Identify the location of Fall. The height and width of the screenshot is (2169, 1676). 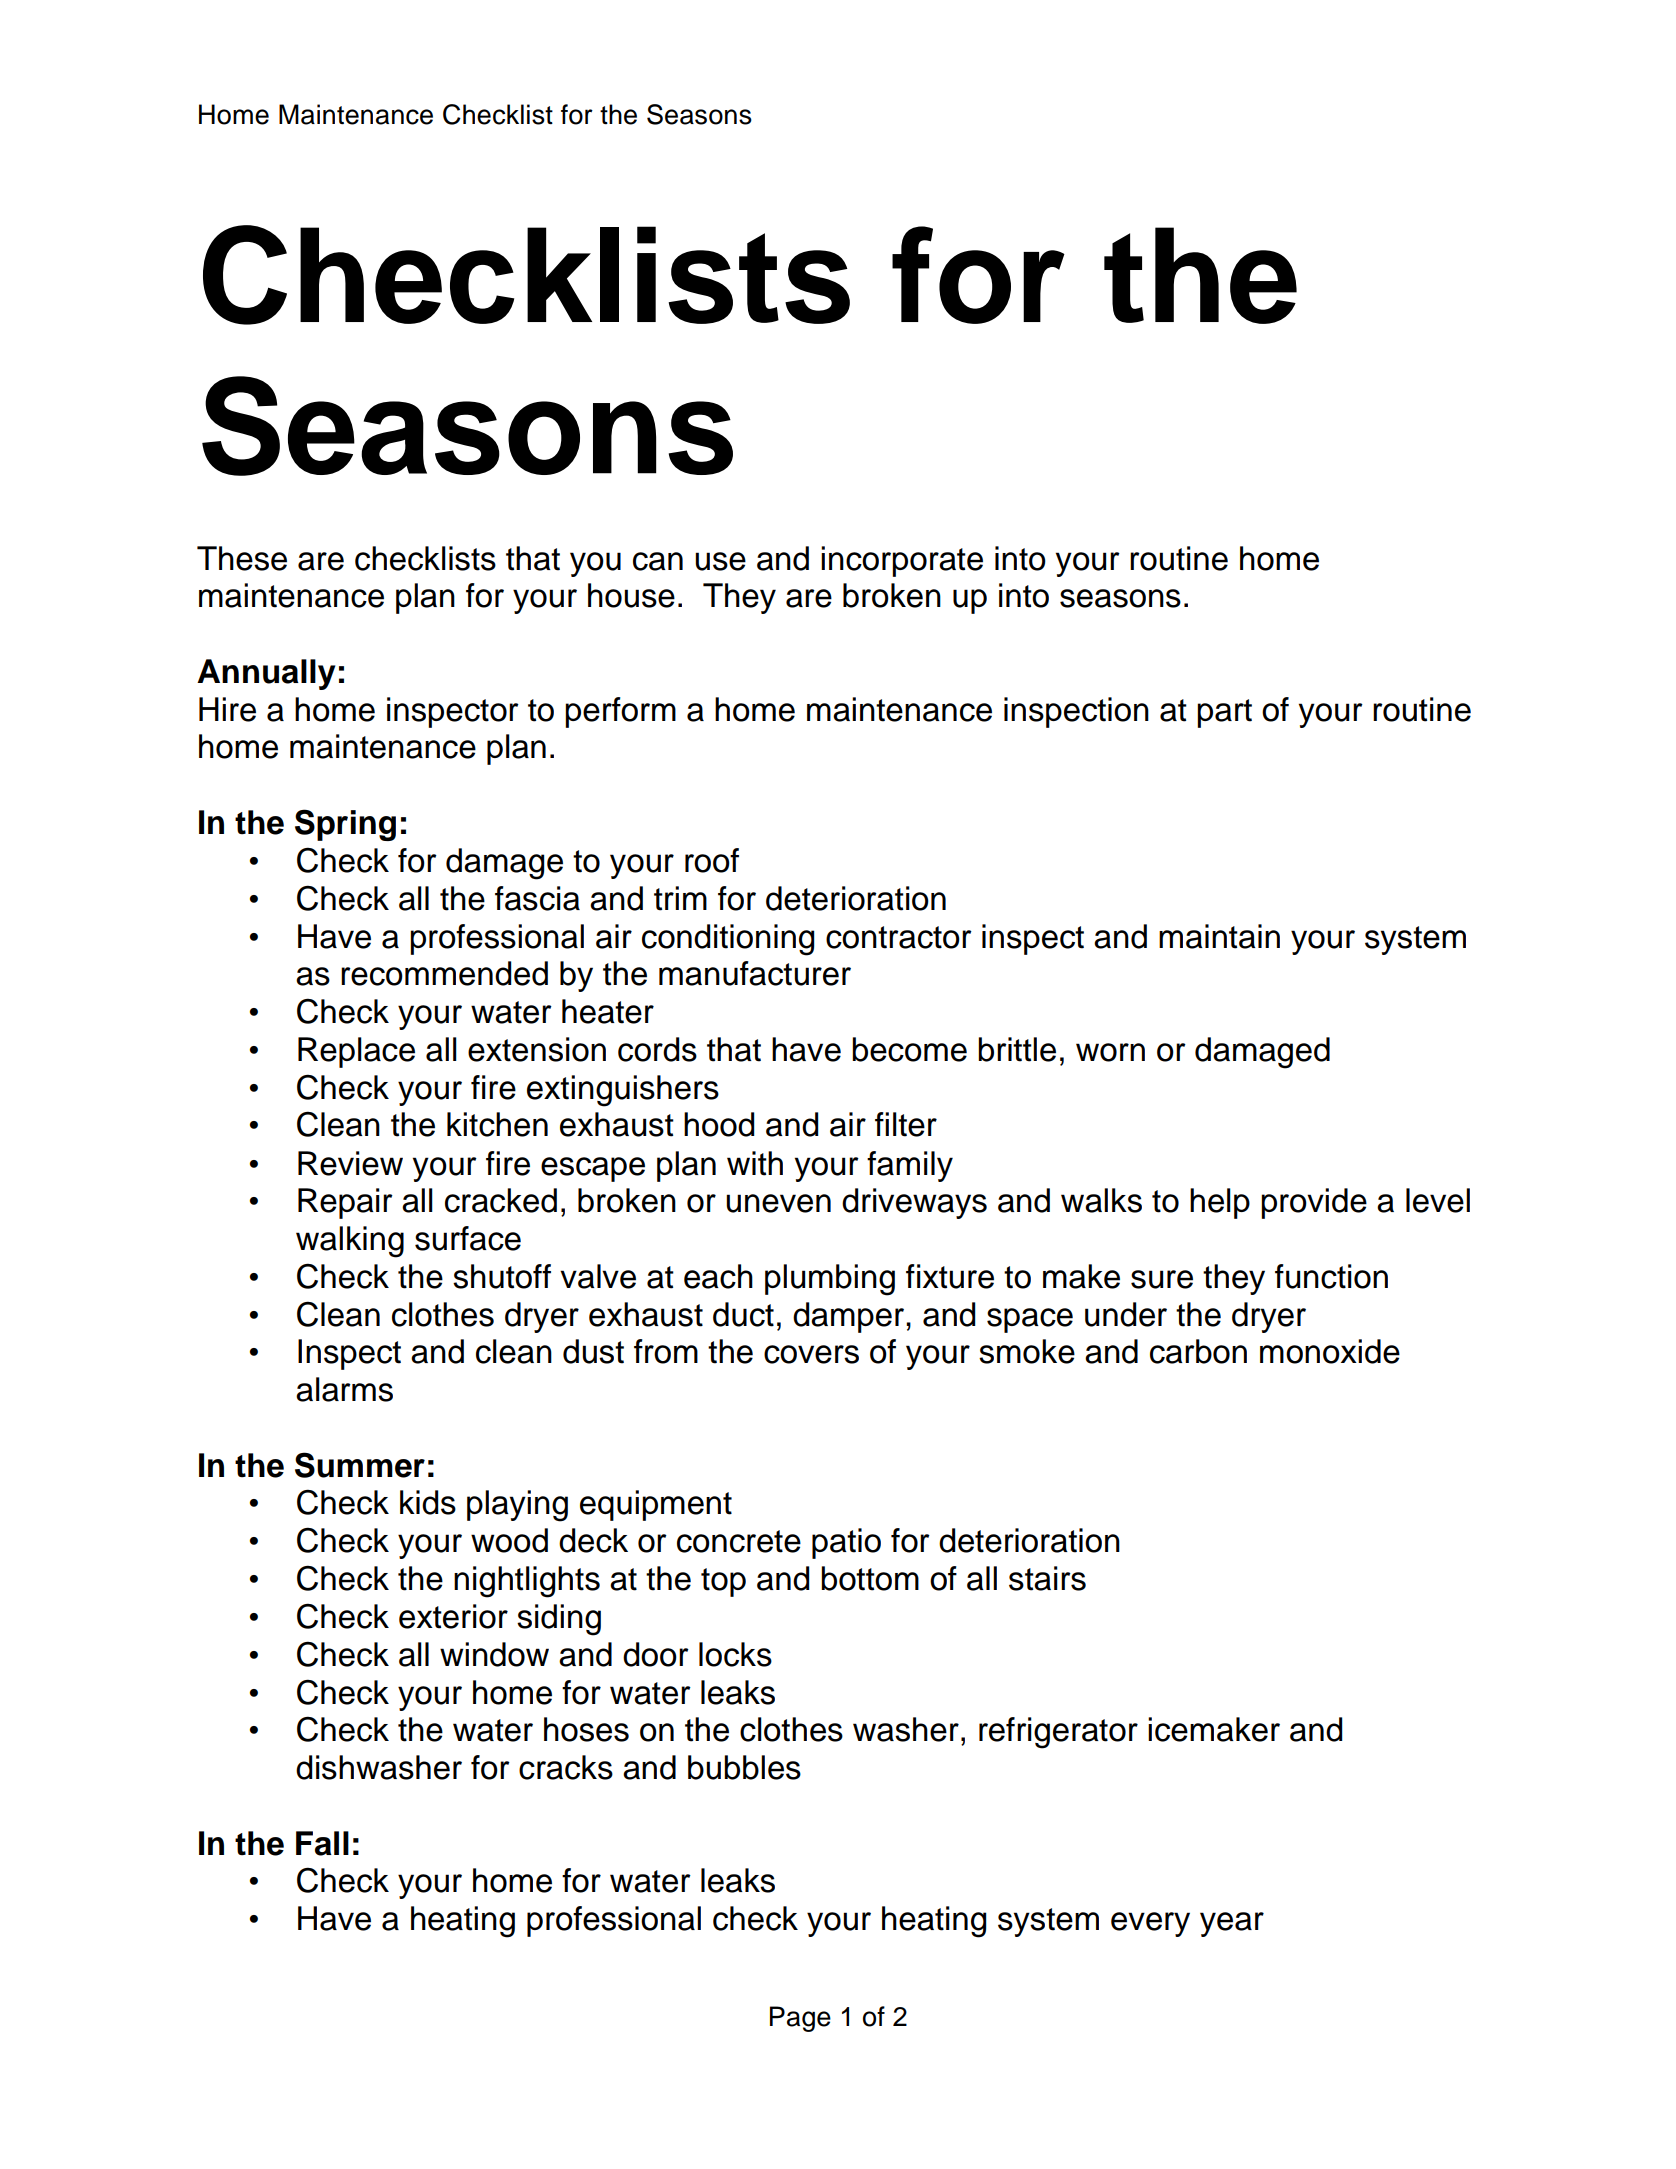
(322, 1843).
